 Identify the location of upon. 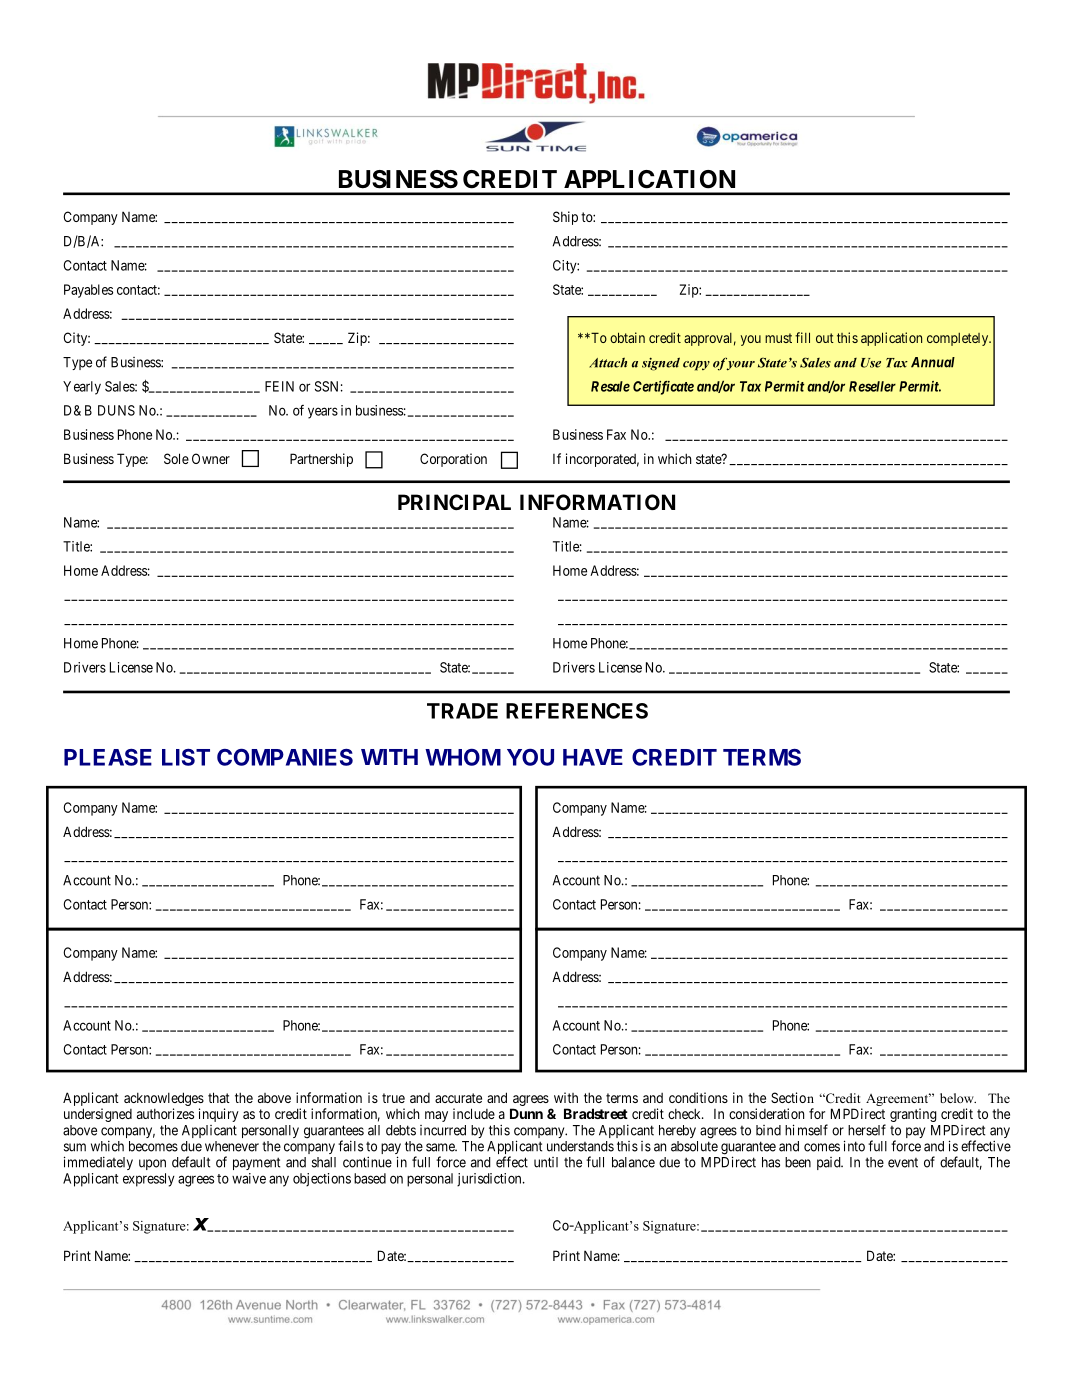
(152, 1164).
